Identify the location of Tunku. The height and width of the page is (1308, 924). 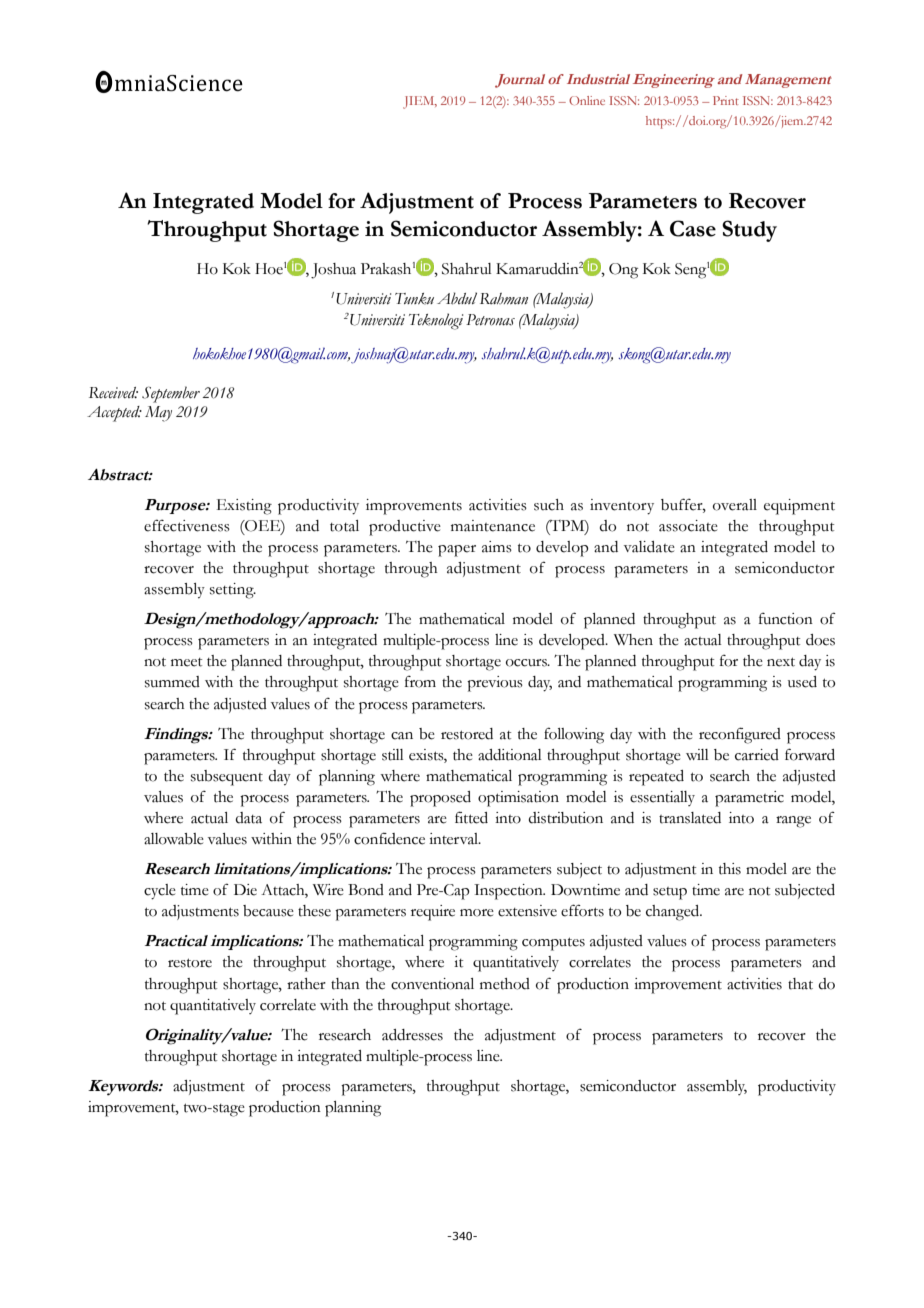
(414, 299).
